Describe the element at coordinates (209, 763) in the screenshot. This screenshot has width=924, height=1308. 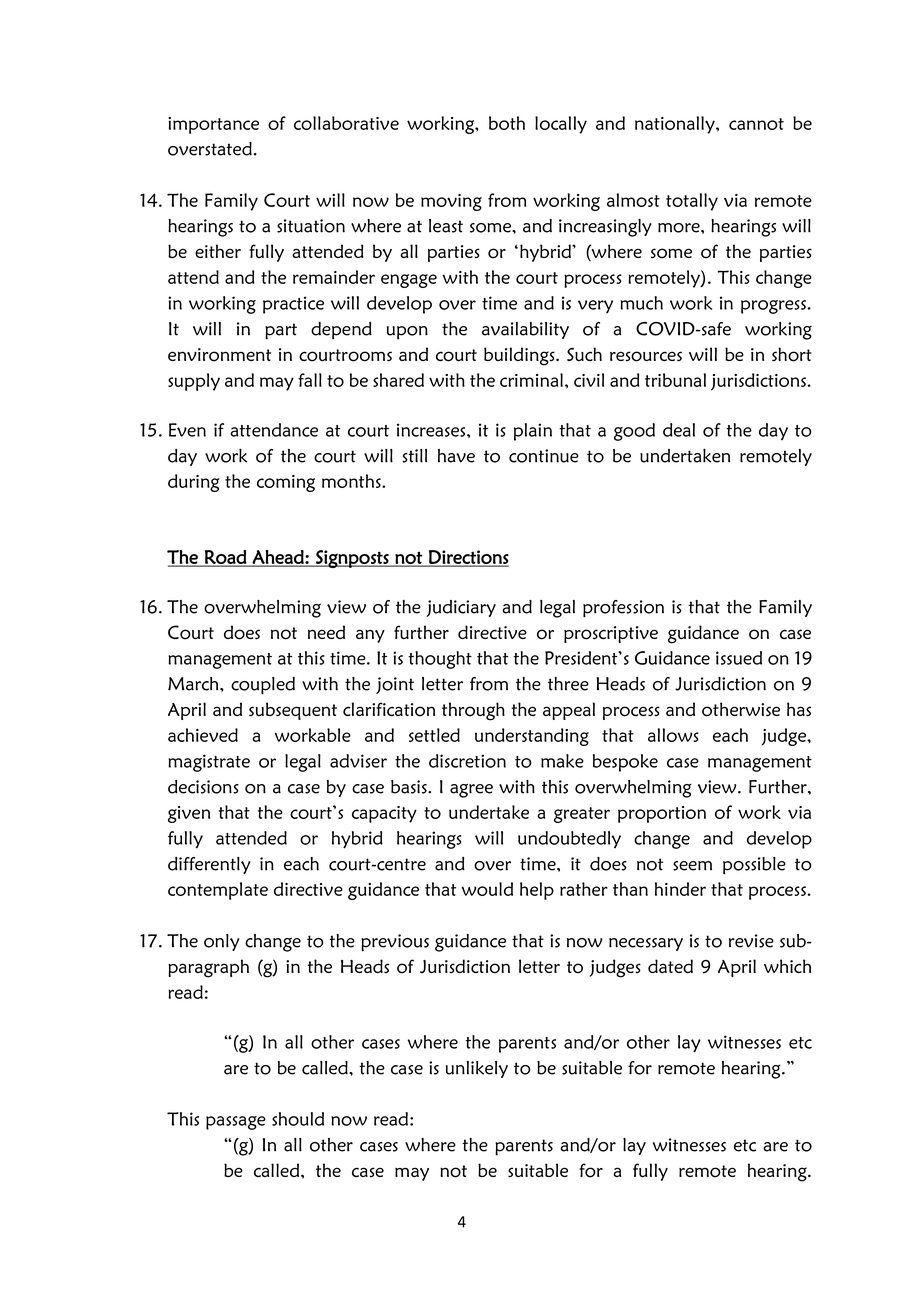
I see `magistrate` at that location.
